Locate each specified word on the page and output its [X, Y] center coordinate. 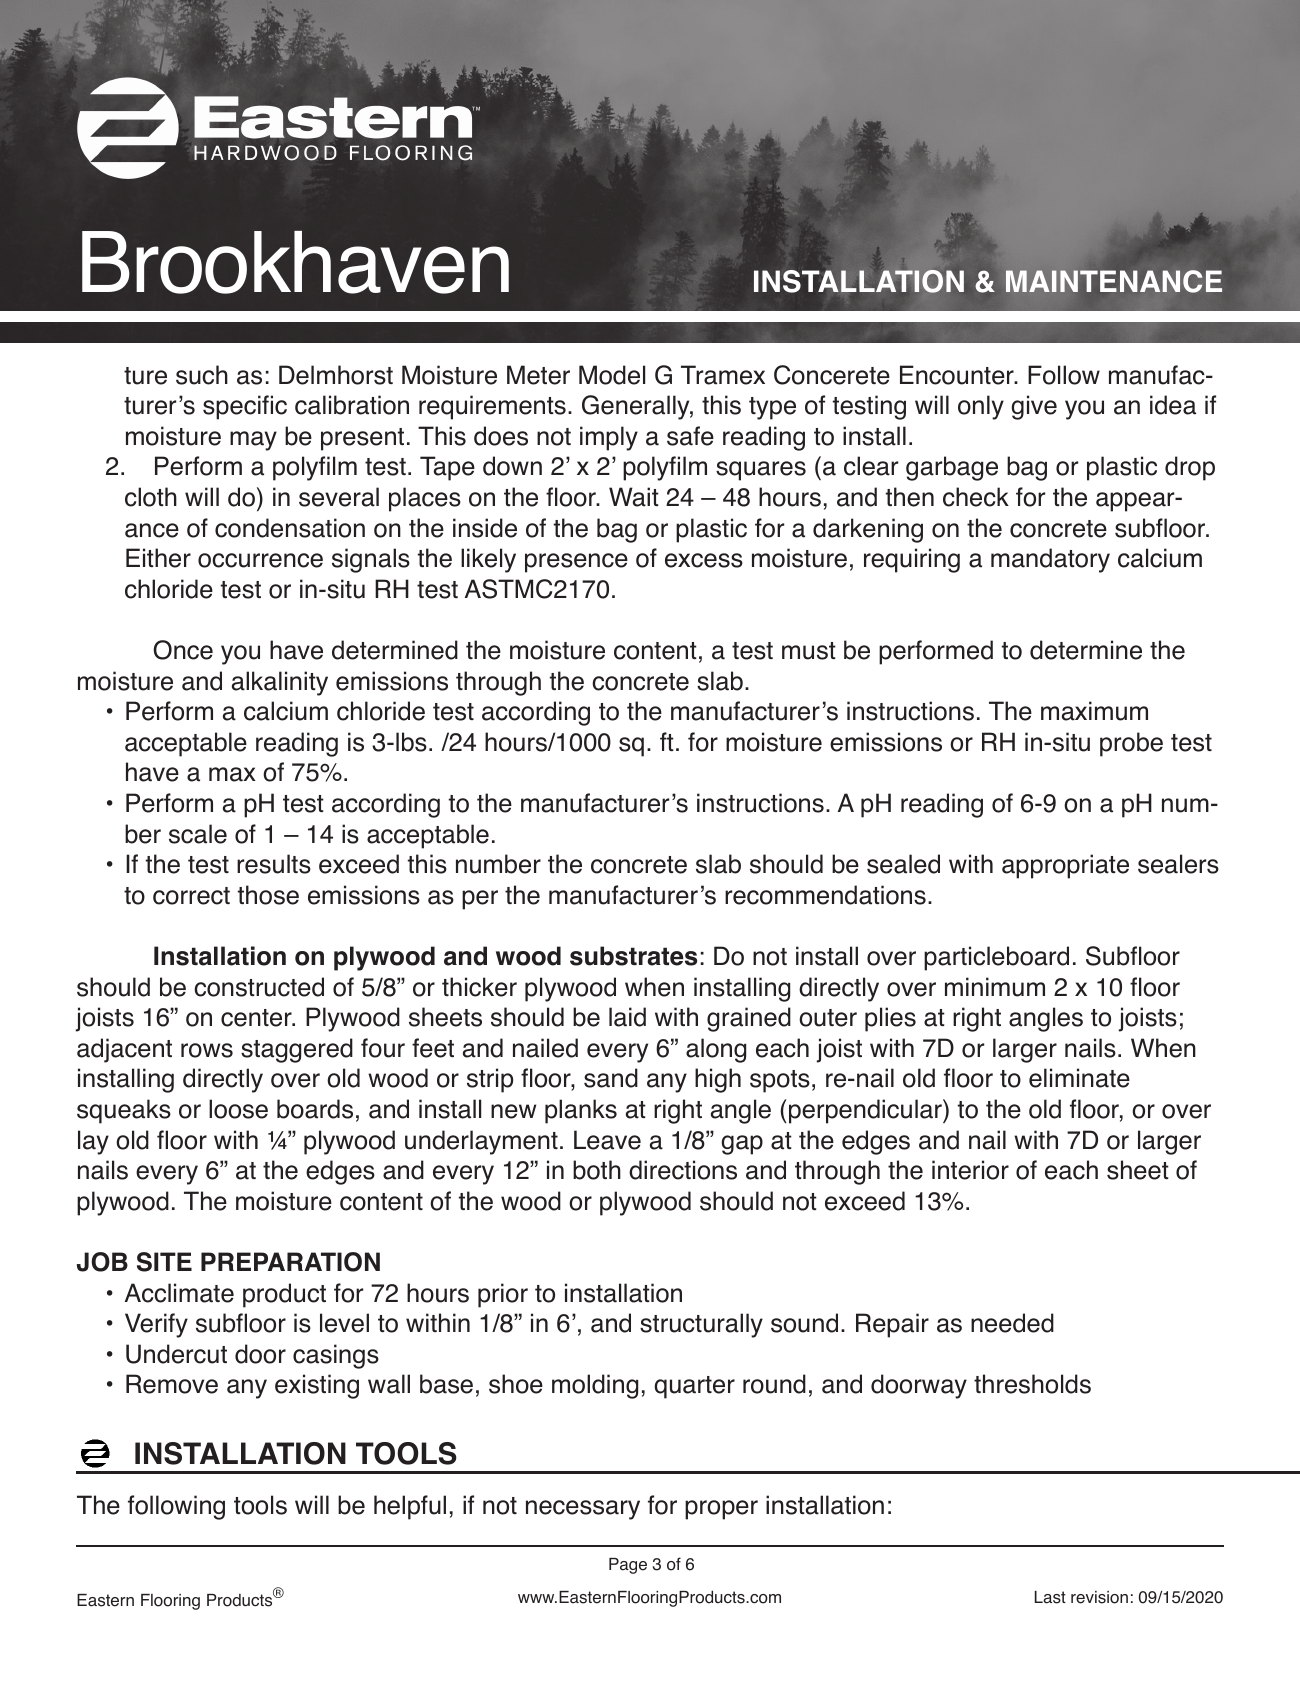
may [253, 441]
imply [609, 438]
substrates [633, 956]
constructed [259, 987]
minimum [995, 987]
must [809, 651]
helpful [410, 1507]
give [1034, 407]
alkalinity [280, 683]
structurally [701, 1325]
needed [1012, 1323]
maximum [1094, 711]
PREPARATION [290, 1262]
